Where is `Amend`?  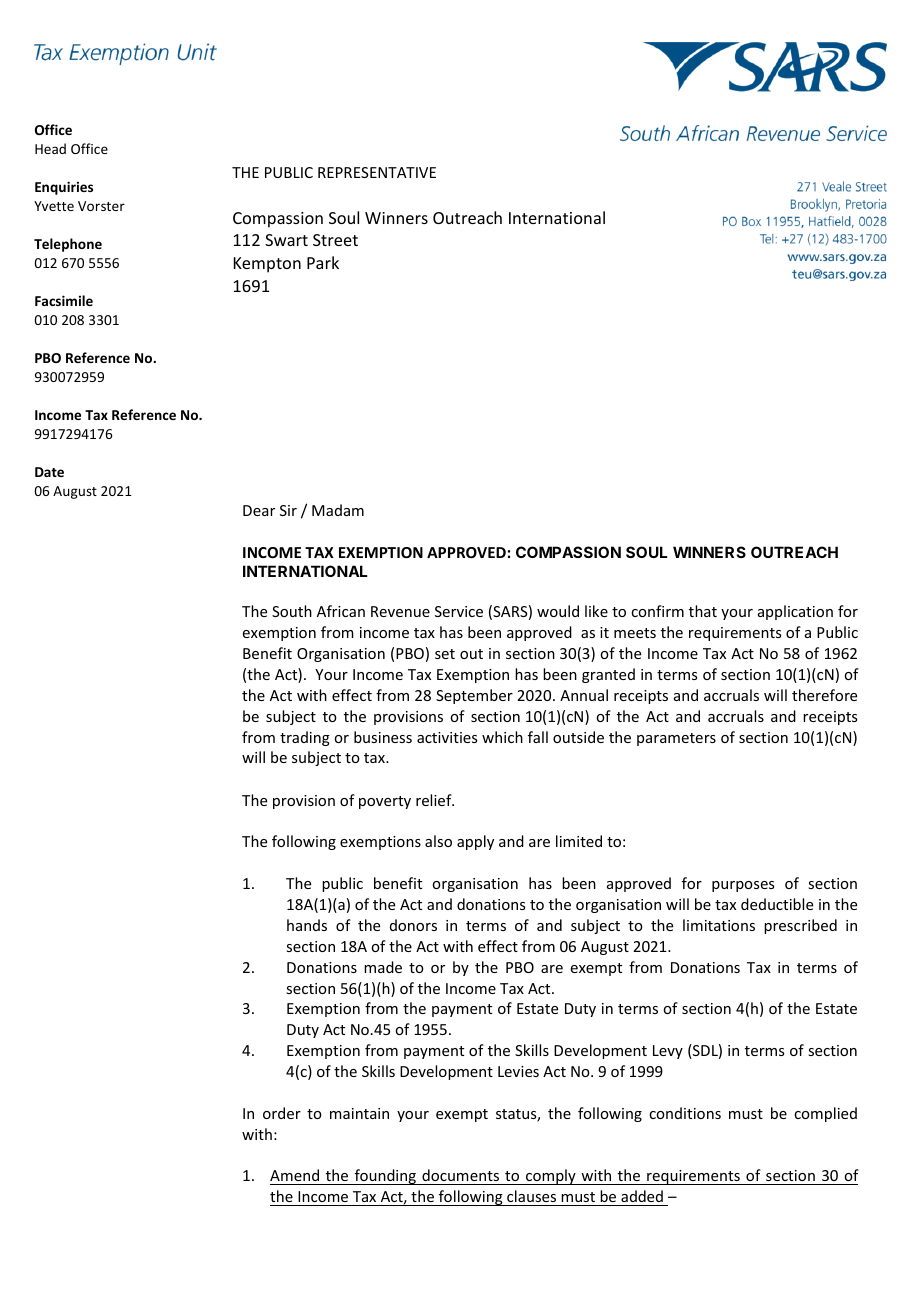
Amend is located at coordinates (294, 1175).
